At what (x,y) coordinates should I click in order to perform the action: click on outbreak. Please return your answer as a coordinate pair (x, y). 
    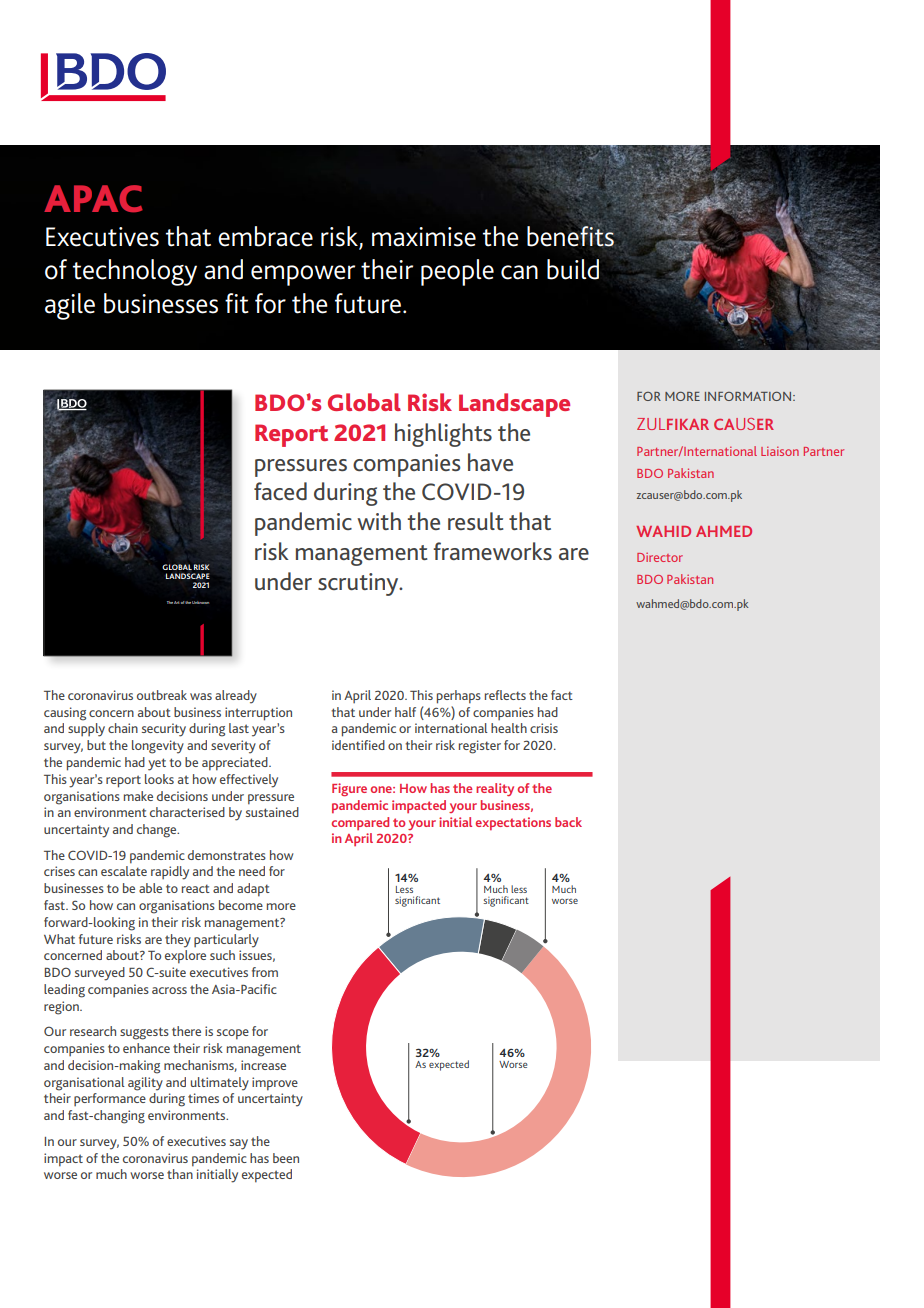
    Looking at the image, I should click on (162, 695).
